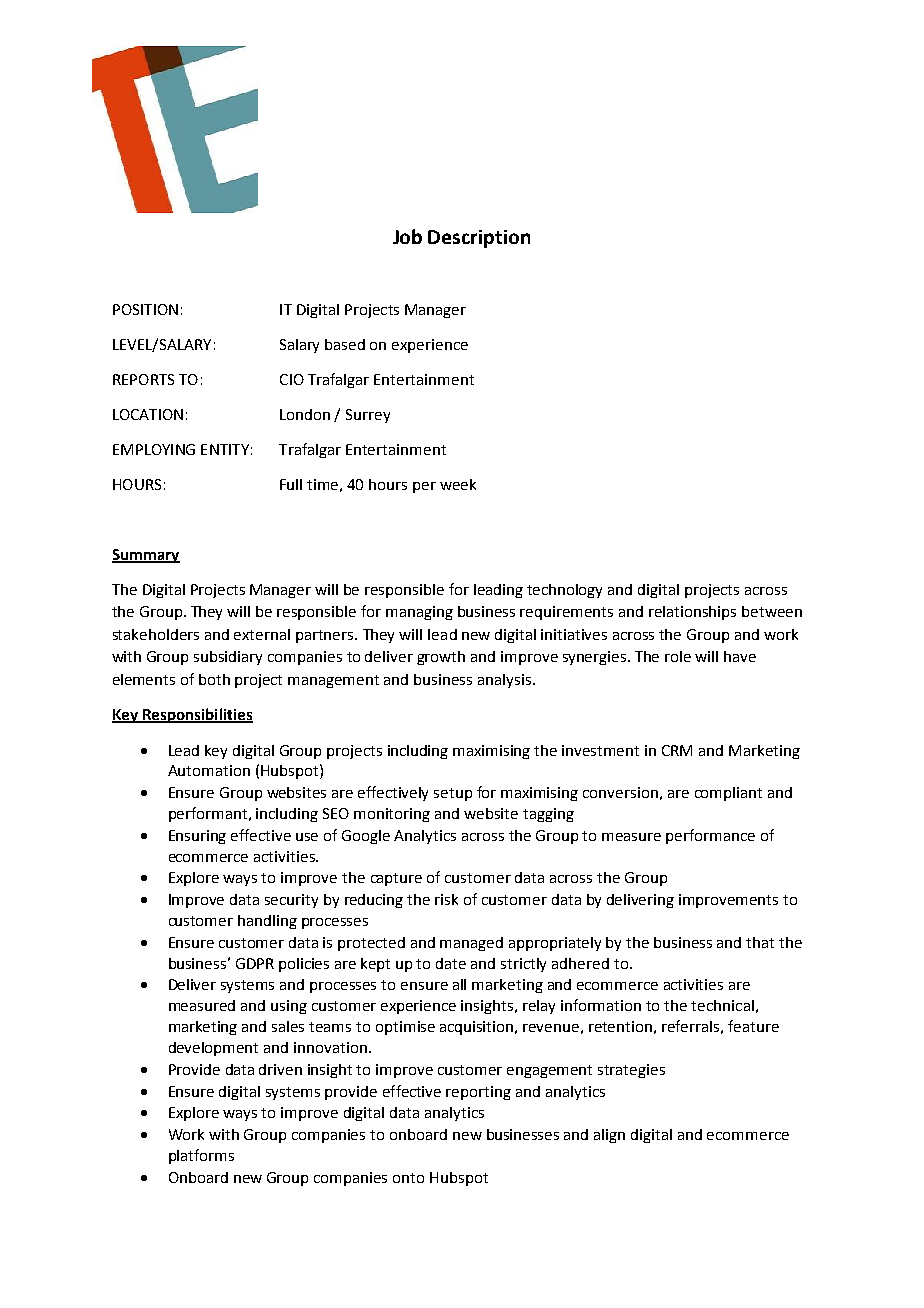 The height and width of the screenshot is (1308, 924). Describe the element at coordinates (196, 715) in the screenshot. I see `Responsibilities` at that location.
